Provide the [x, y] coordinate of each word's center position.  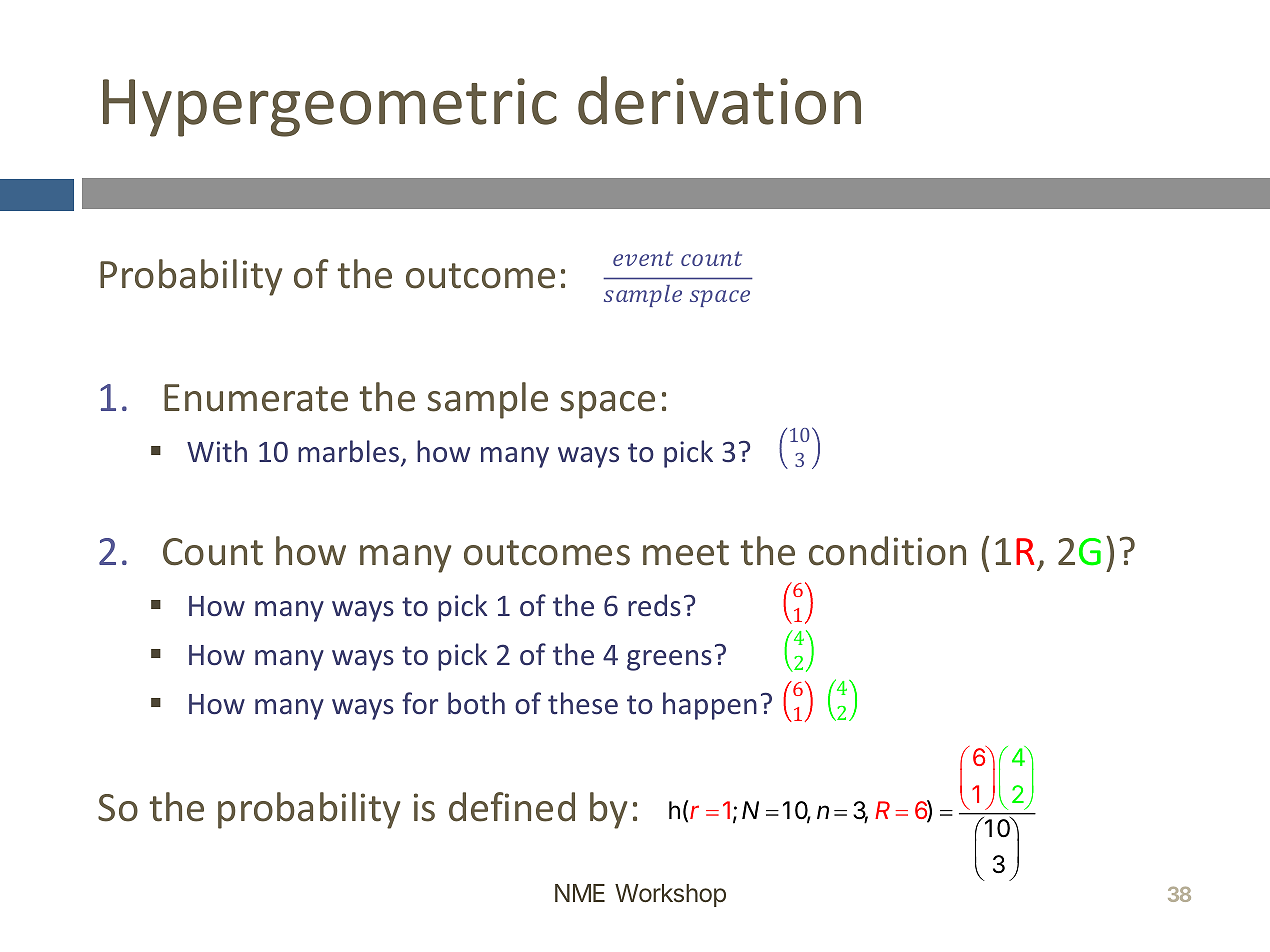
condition [887, 551]
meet [686, 553]
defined [512, 807]
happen [710, 706]
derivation [719, 100]
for [420, 703]
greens [669, 660]
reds [654, 605]
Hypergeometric [330, 107]
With [217, 451]
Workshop [670, 895]
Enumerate [256, 398]
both [476, 703]
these [583, 703]
